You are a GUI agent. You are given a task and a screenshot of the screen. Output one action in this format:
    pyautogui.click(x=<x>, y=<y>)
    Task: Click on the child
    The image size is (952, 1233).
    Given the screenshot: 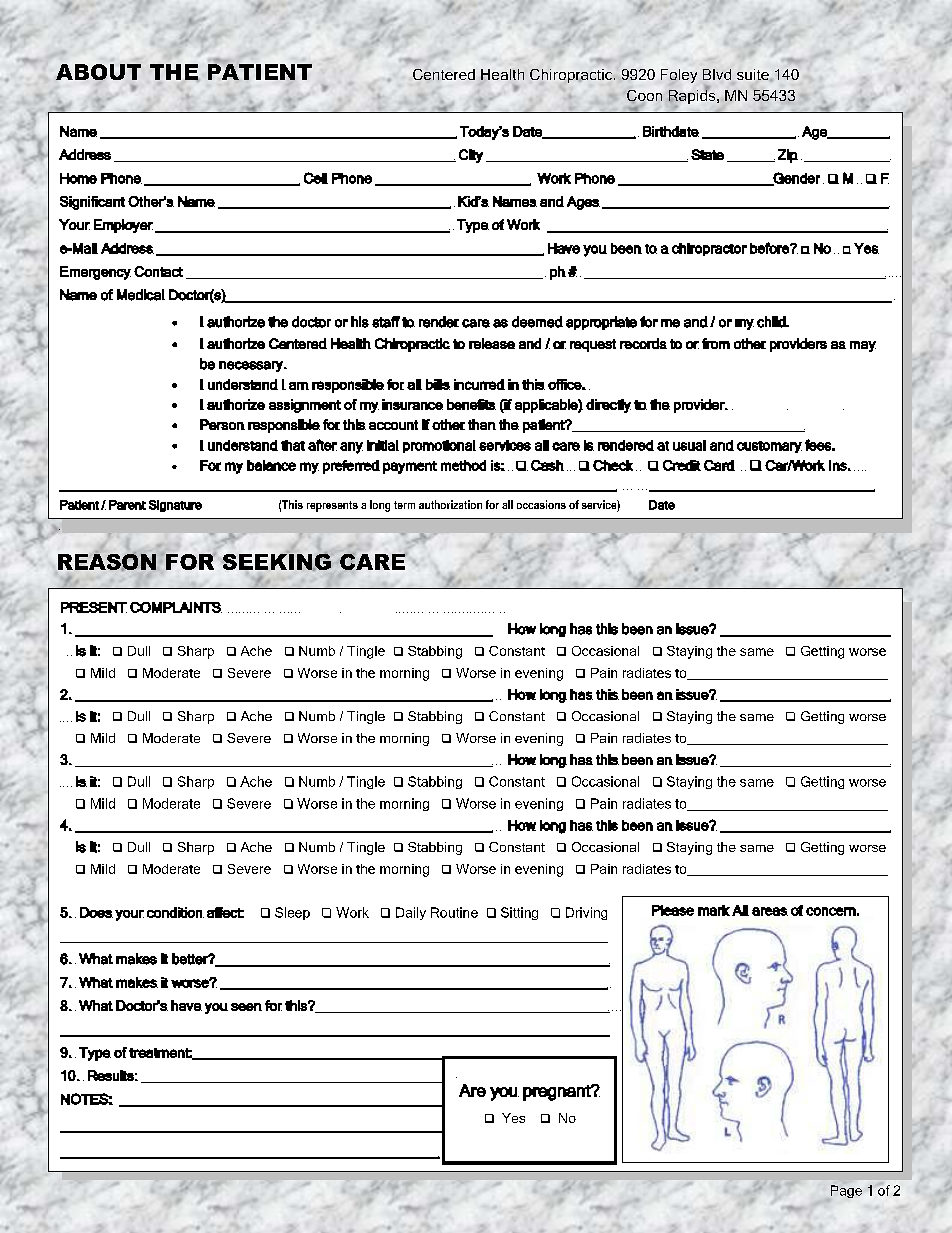 What is the action you would take?
    pyautogui.click(x=772, y=322)
